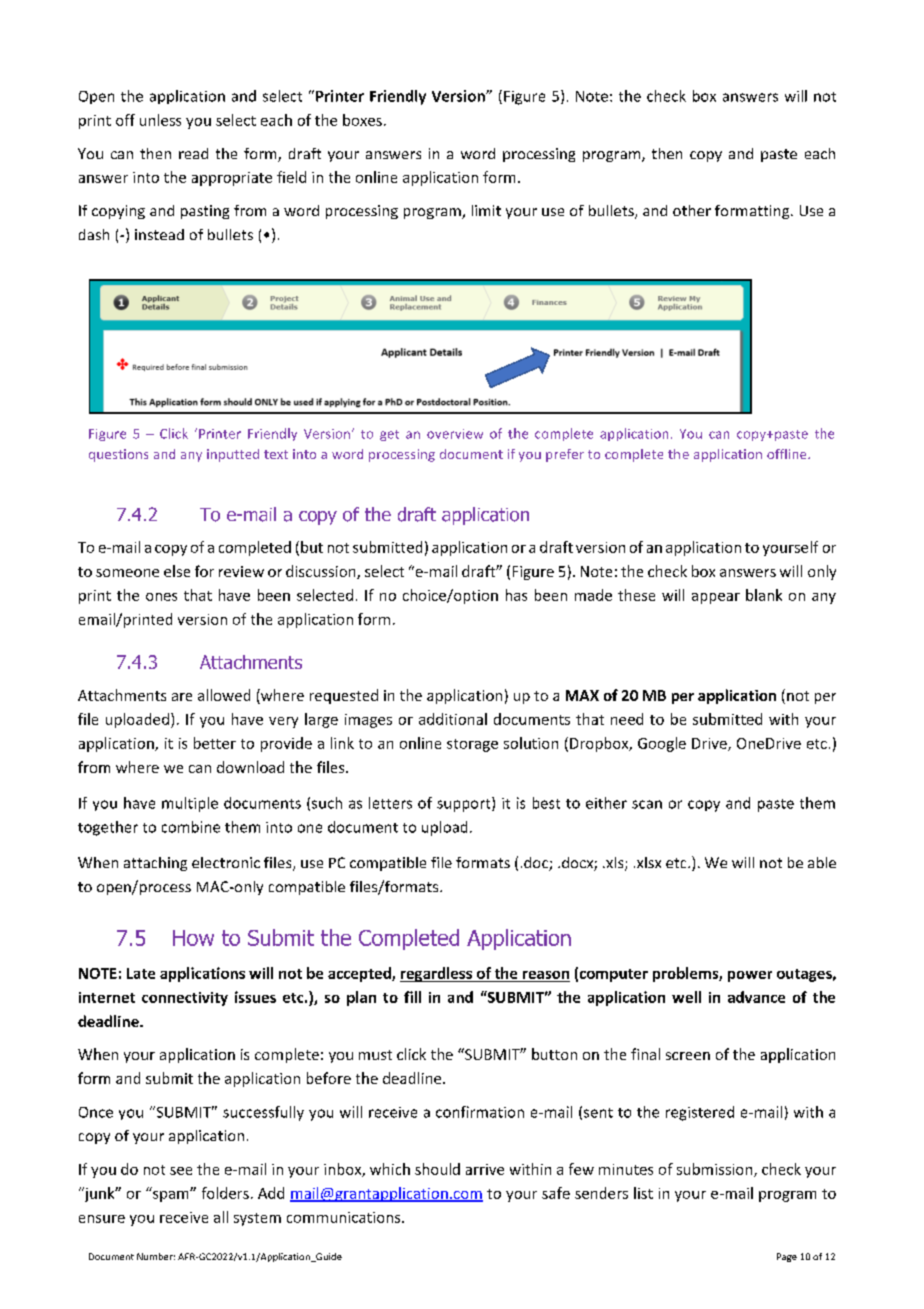  Describe the element at coordinates (193, 153) in the screenshot. I see `read` at that location.
